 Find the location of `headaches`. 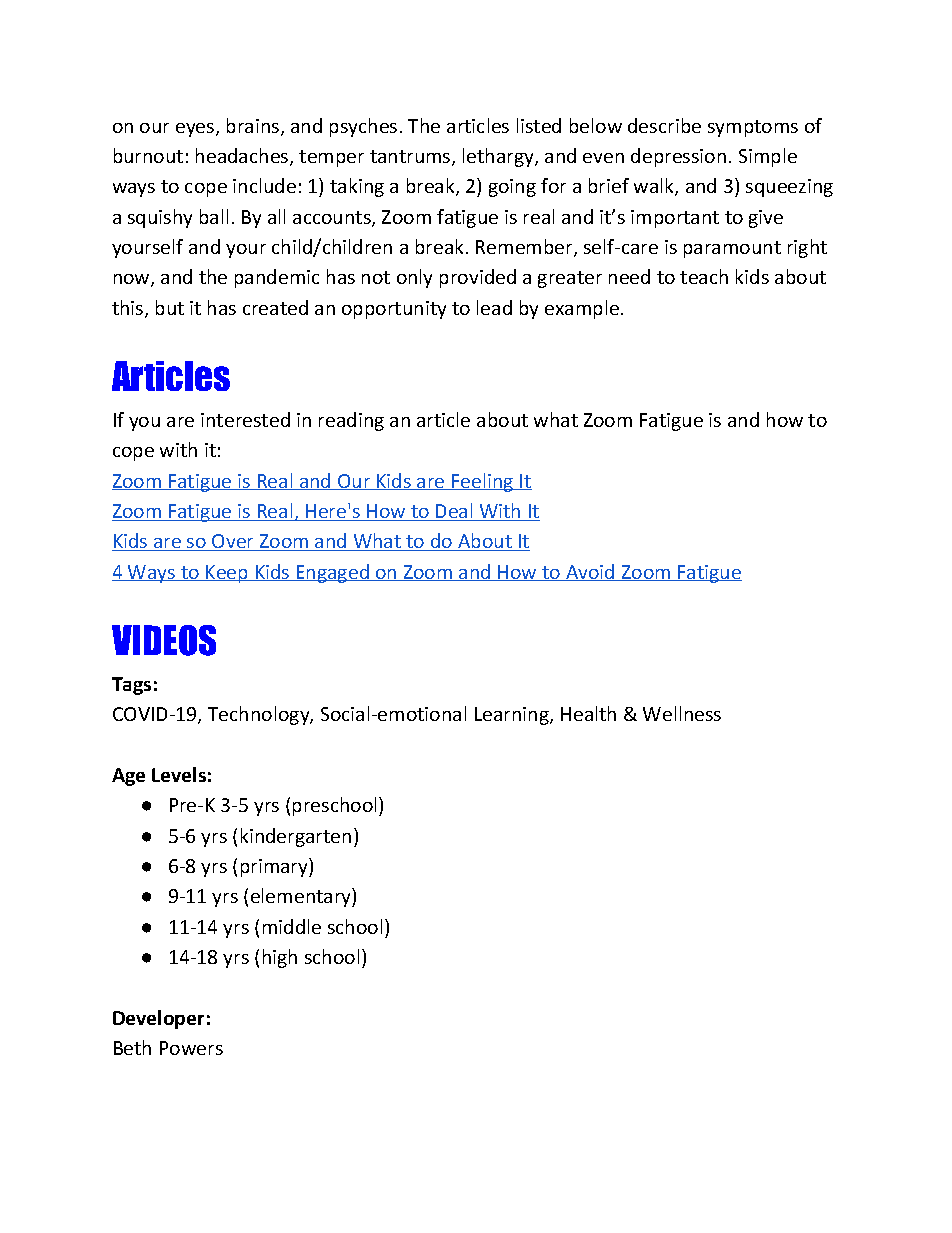

headaches is located at coordinates (243, 157).
